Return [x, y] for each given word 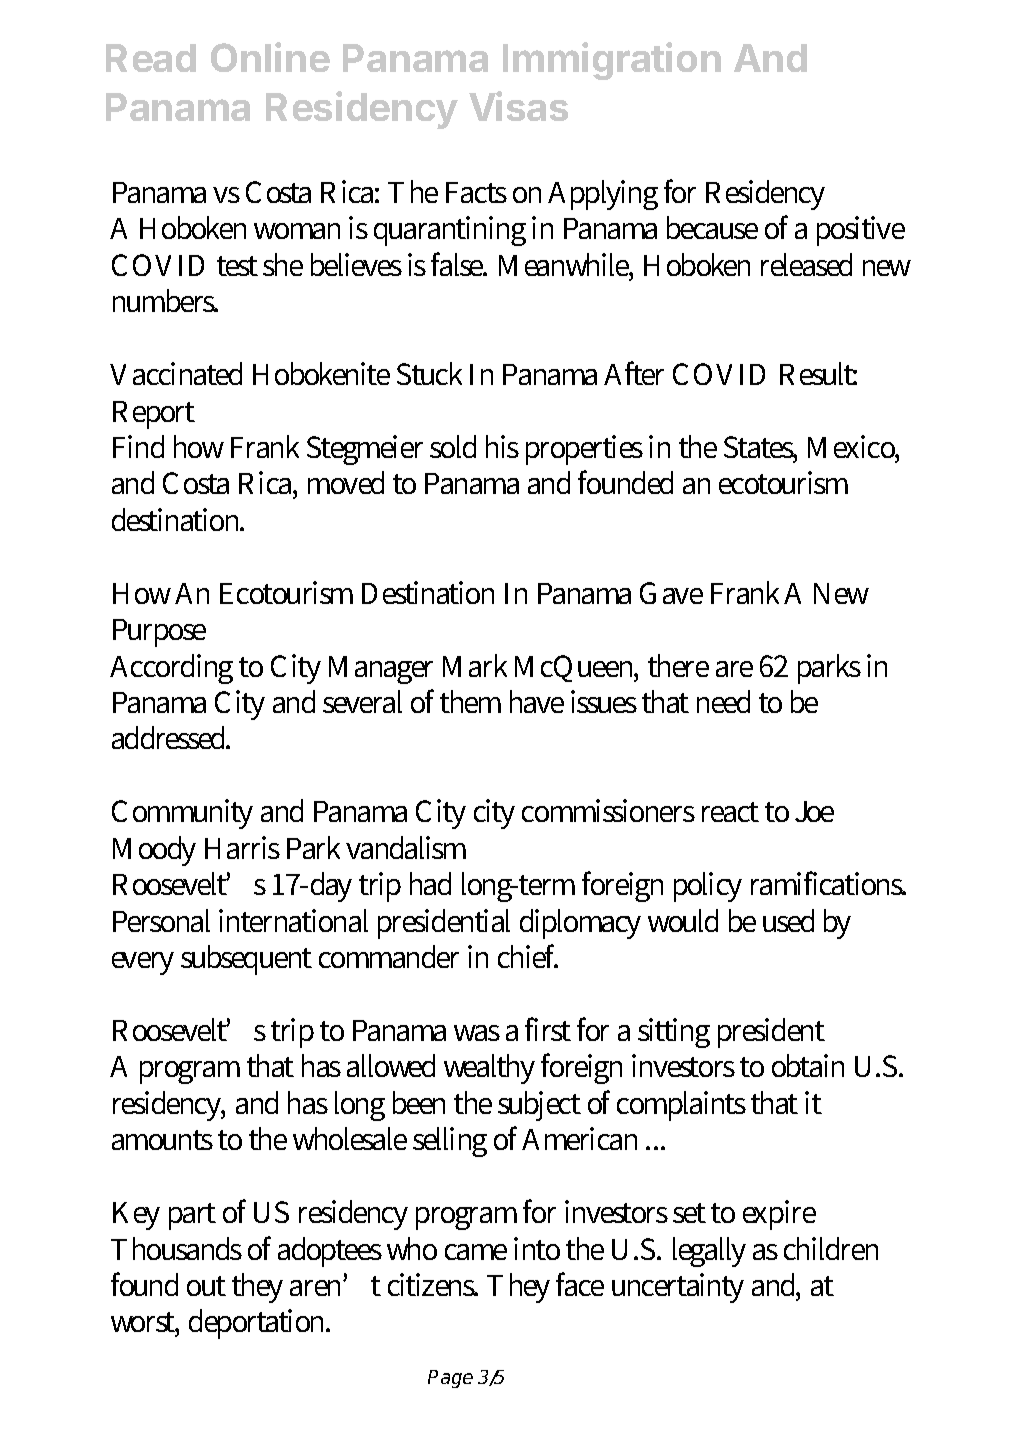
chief [528, 956]
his [502, 446]
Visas [518, 106]
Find [138, 446]
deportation [259, 1324]
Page [450, 1379]
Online [270, 57]
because [712, 227]
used [788, 920]
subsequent [246, 960]
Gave [671, 593]
